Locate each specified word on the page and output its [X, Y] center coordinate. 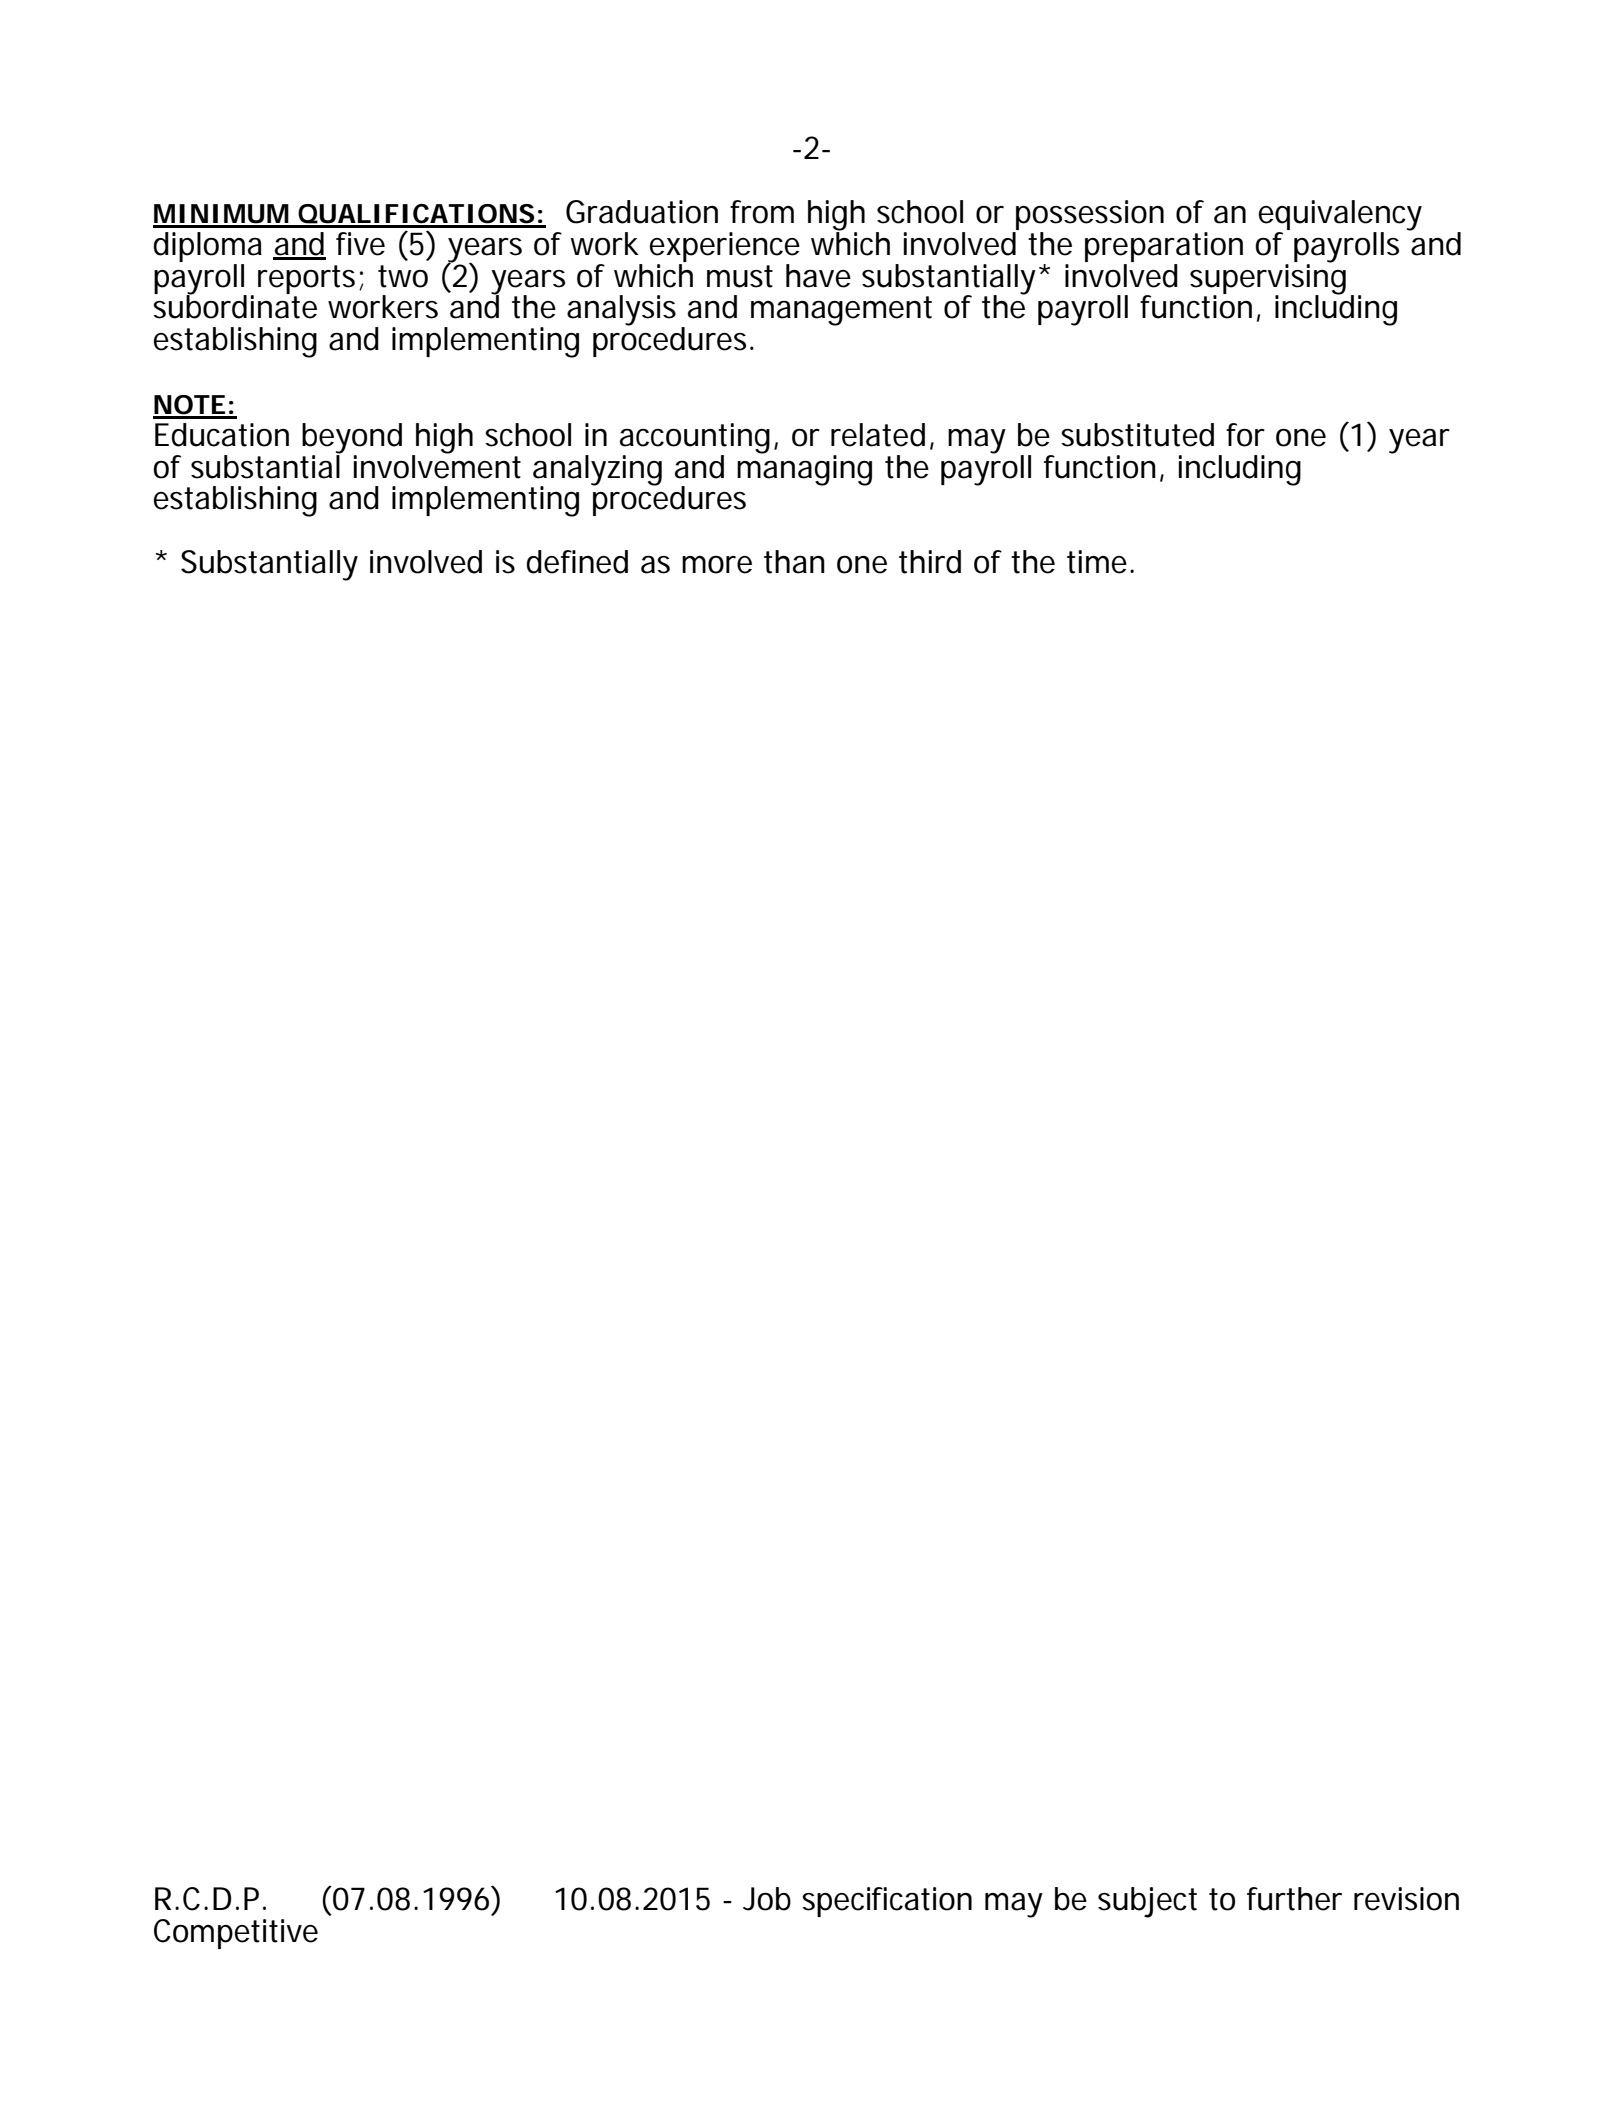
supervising [1268, 278]
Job [767, 1899]
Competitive [236, 1934]
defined [577, 562]
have [818, 276]
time [1097, 562]
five [360, 244]
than [794, 562]
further [1294, 1899]
